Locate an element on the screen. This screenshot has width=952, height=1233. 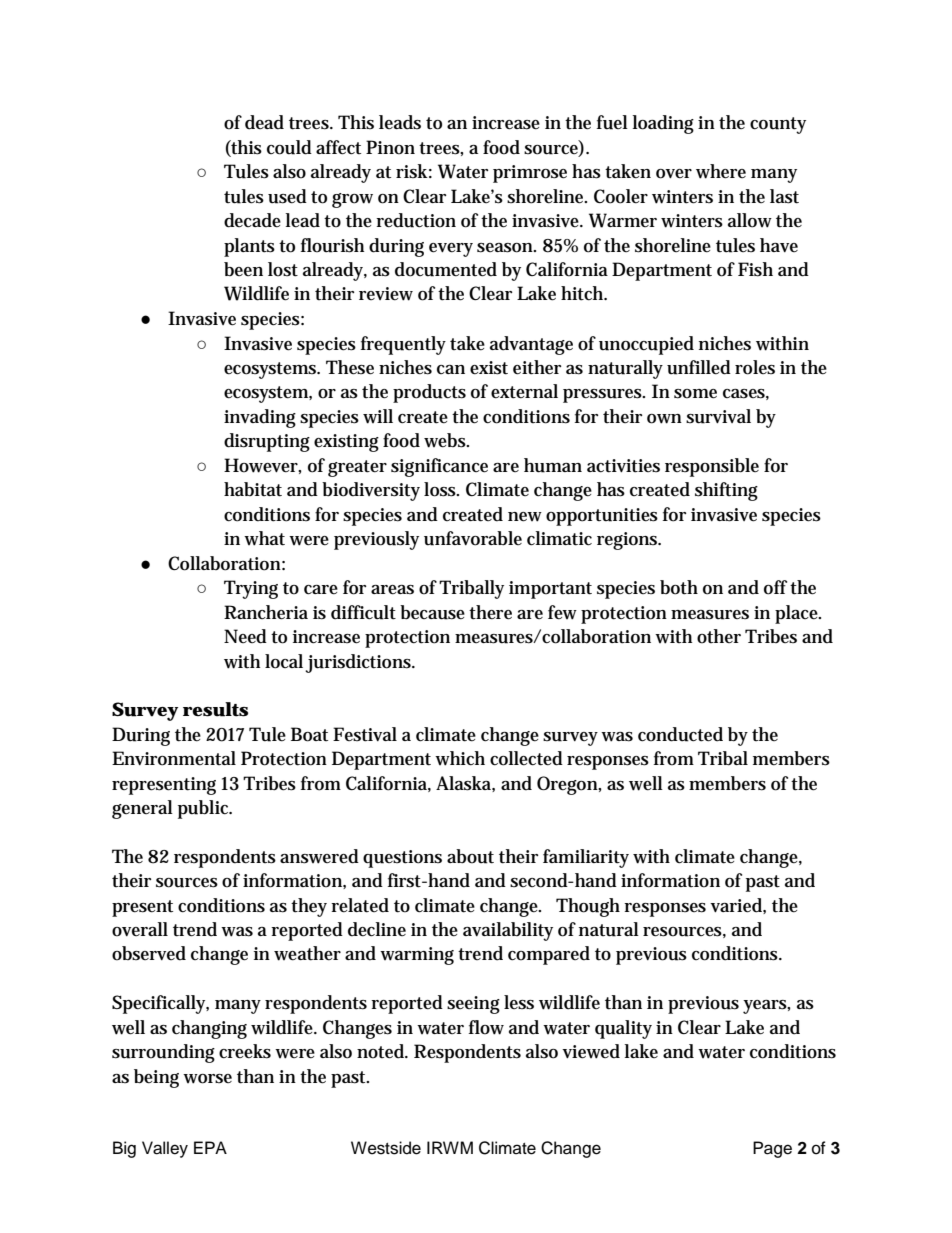
frequently is located at coordinates (403, 345).
